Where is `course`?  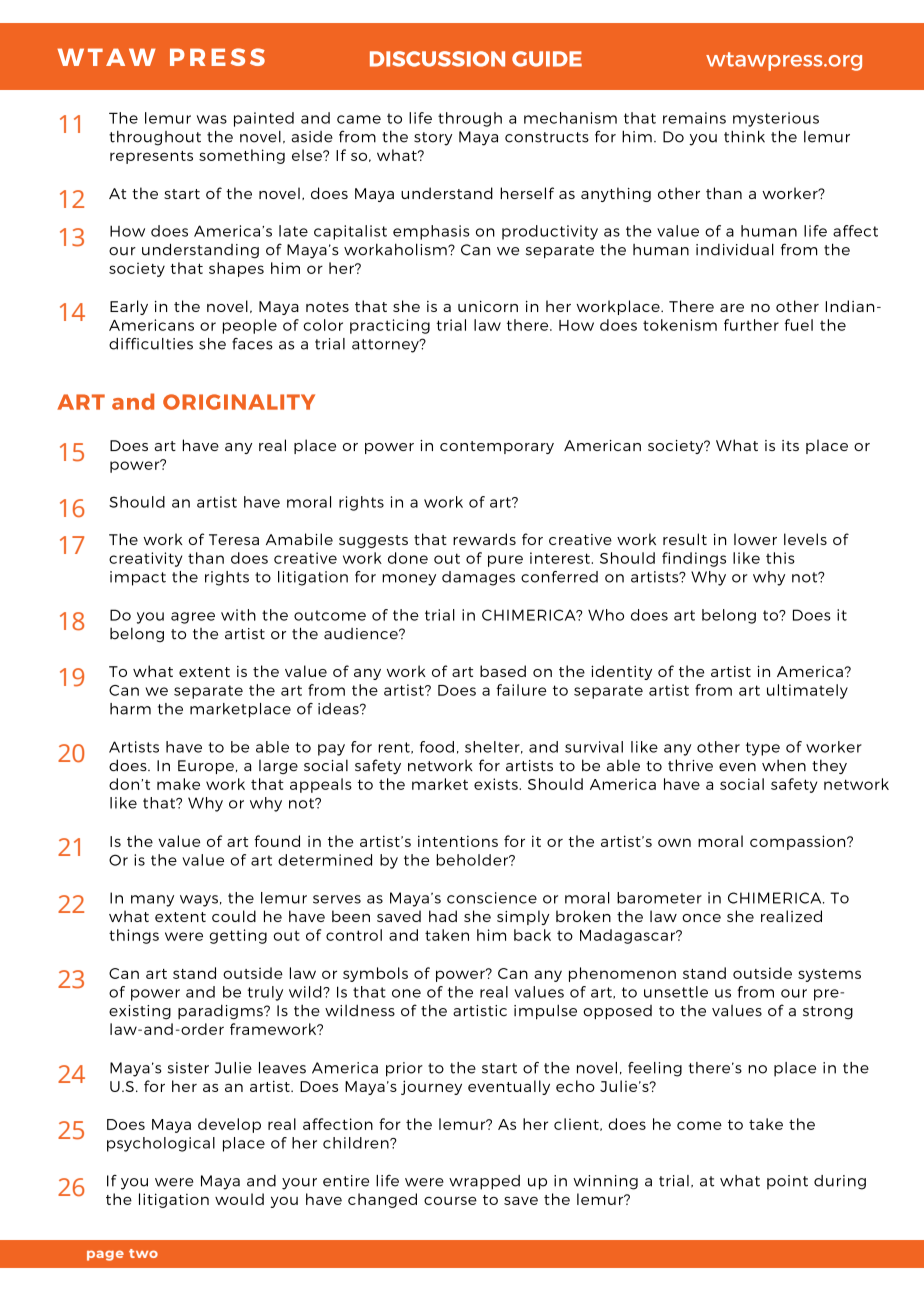
course is located at coordinates (450, 1200).
